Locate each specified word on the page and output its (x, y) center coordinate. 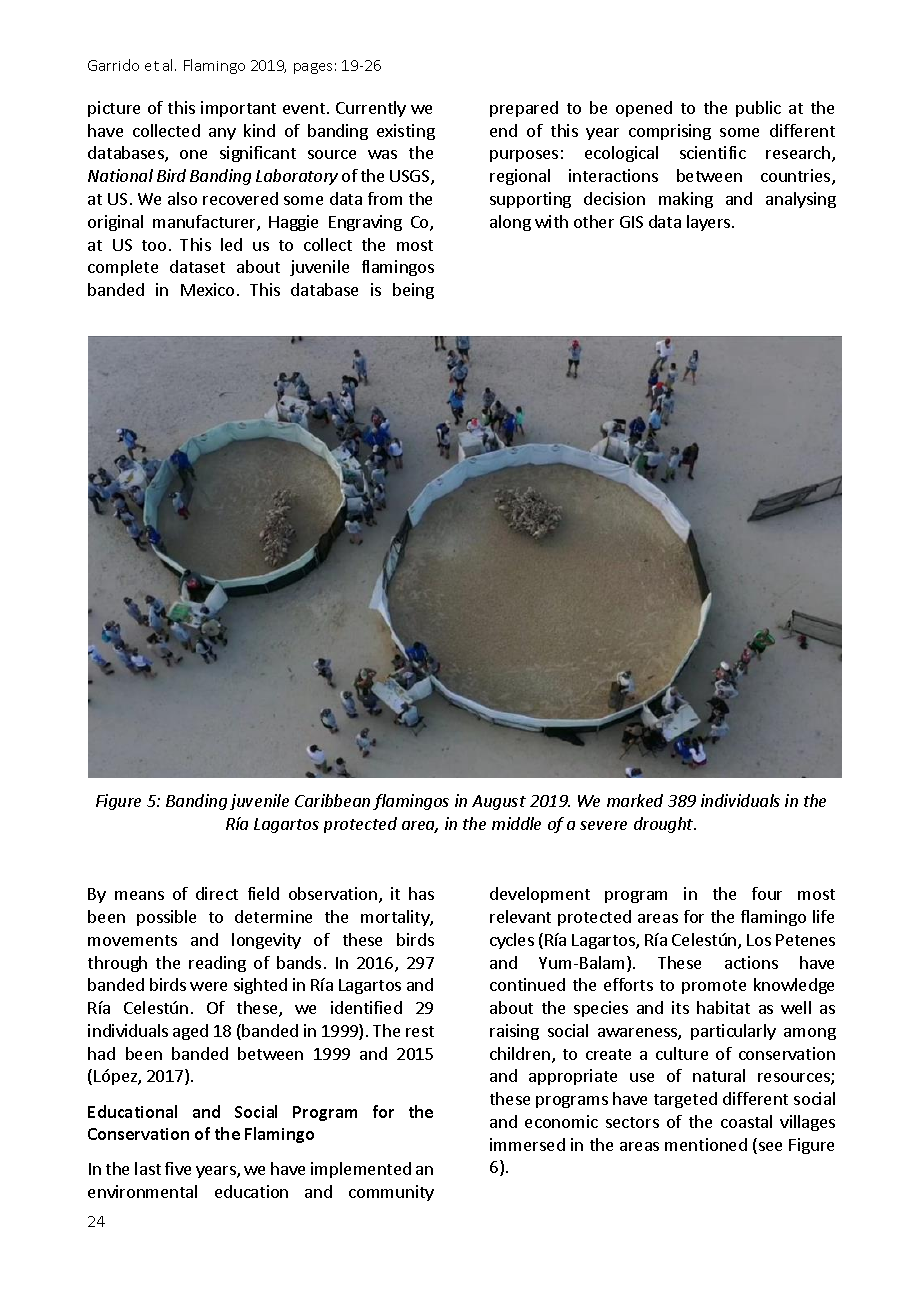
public (758, 109)
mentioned (706, 1144)
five (178, 1168)
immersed (527, 1144)
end (503, 130)
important (238, 109)
